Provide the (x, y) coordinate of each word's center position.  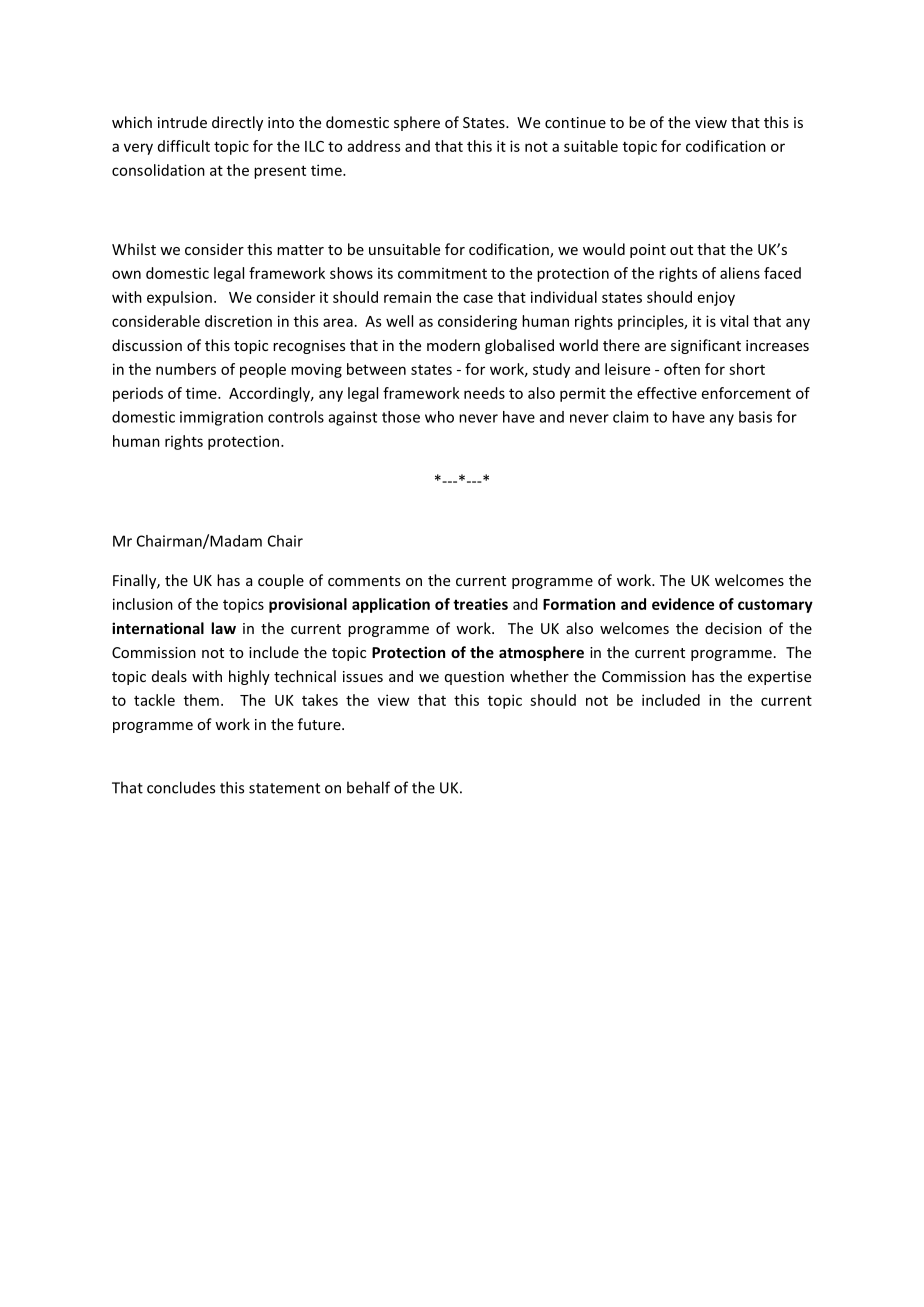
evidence (683, 604)
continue (575, 122)
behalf (368, 787)
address (374, 146)
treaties (480, 604)
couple (281, 581)
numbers (186, 369)
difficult (184, 146)
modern (453, 345)
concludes (181, 787)
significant (706, 346)
